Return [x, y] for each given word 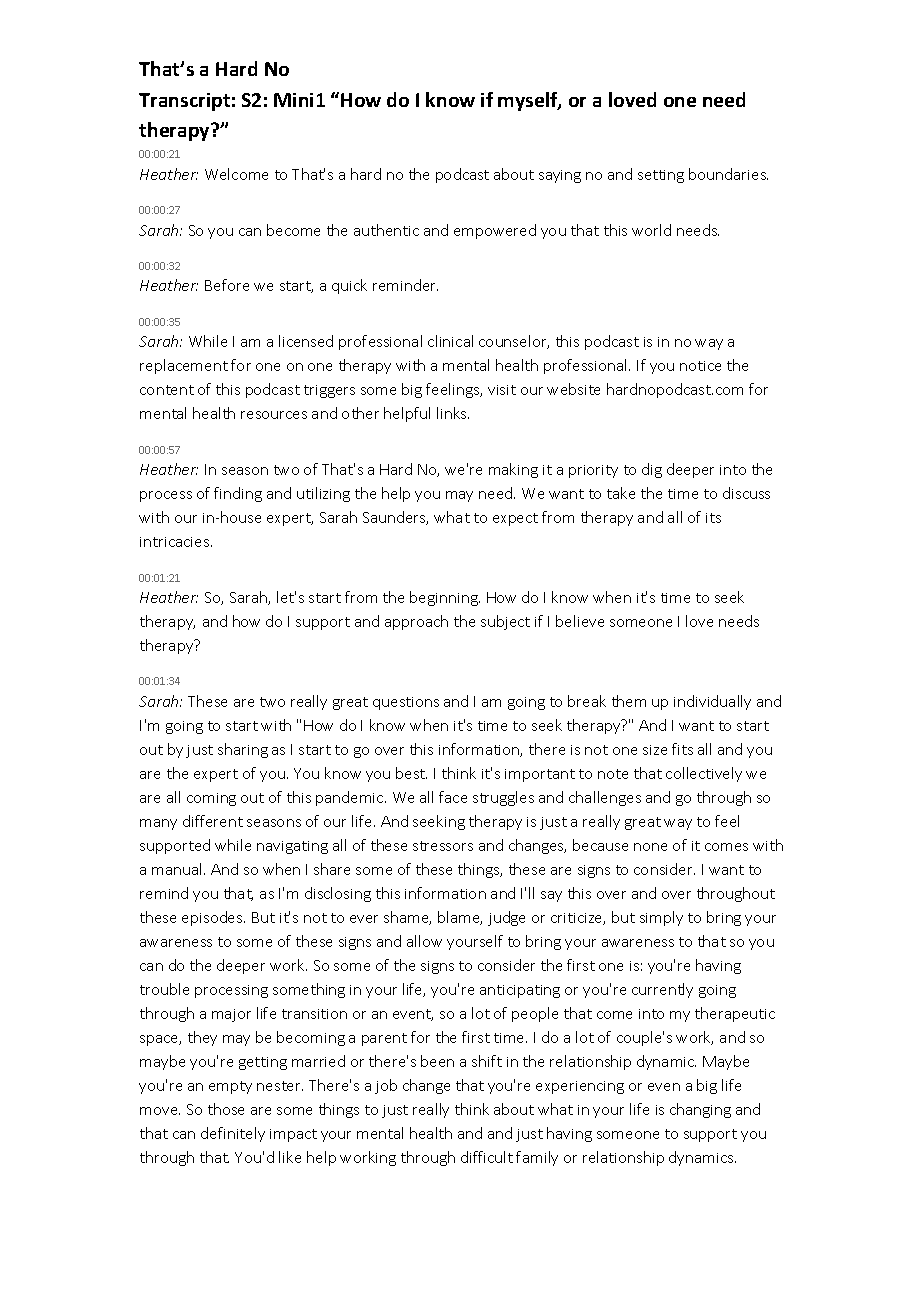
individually [712, 702]
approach [416, 622]
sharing [243, 750]
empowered [495, 231]
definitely [233, 1134]
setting [661, 176]
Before [227, 285]
